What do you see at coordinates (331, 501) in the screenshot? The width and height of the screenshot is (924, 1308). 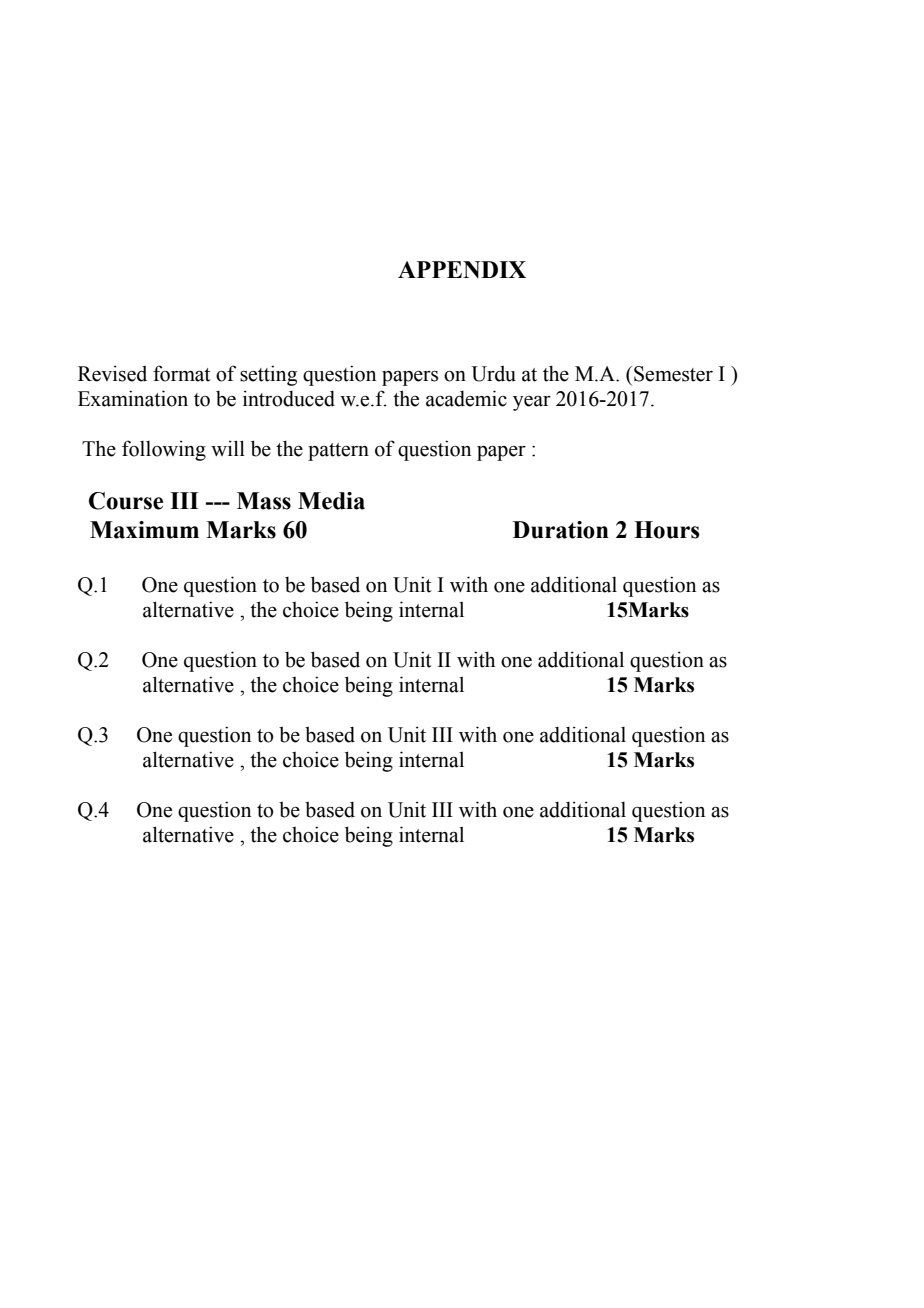 I see `Media` at bounding box center [331, 501].
